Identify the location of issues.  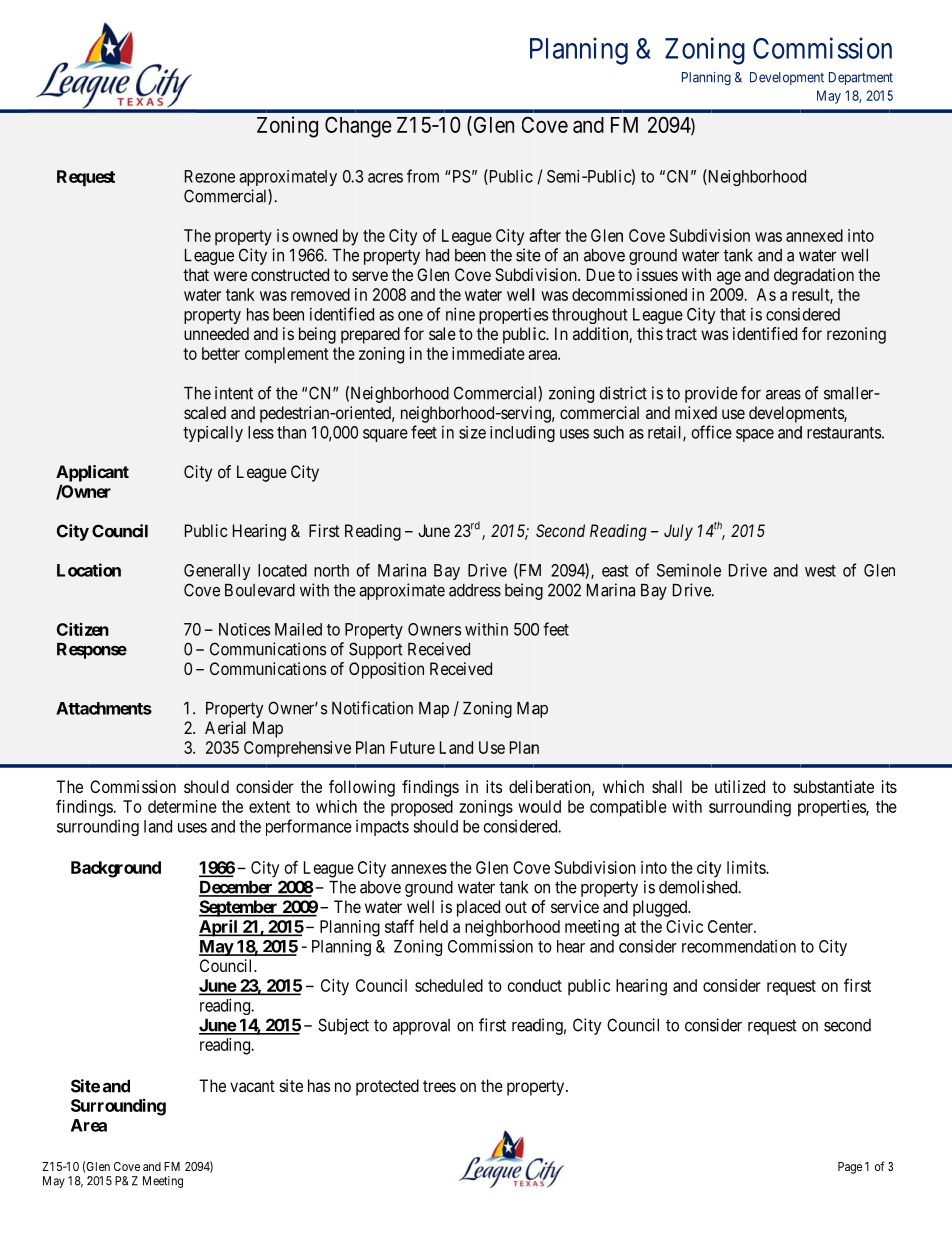
(657, 274).
